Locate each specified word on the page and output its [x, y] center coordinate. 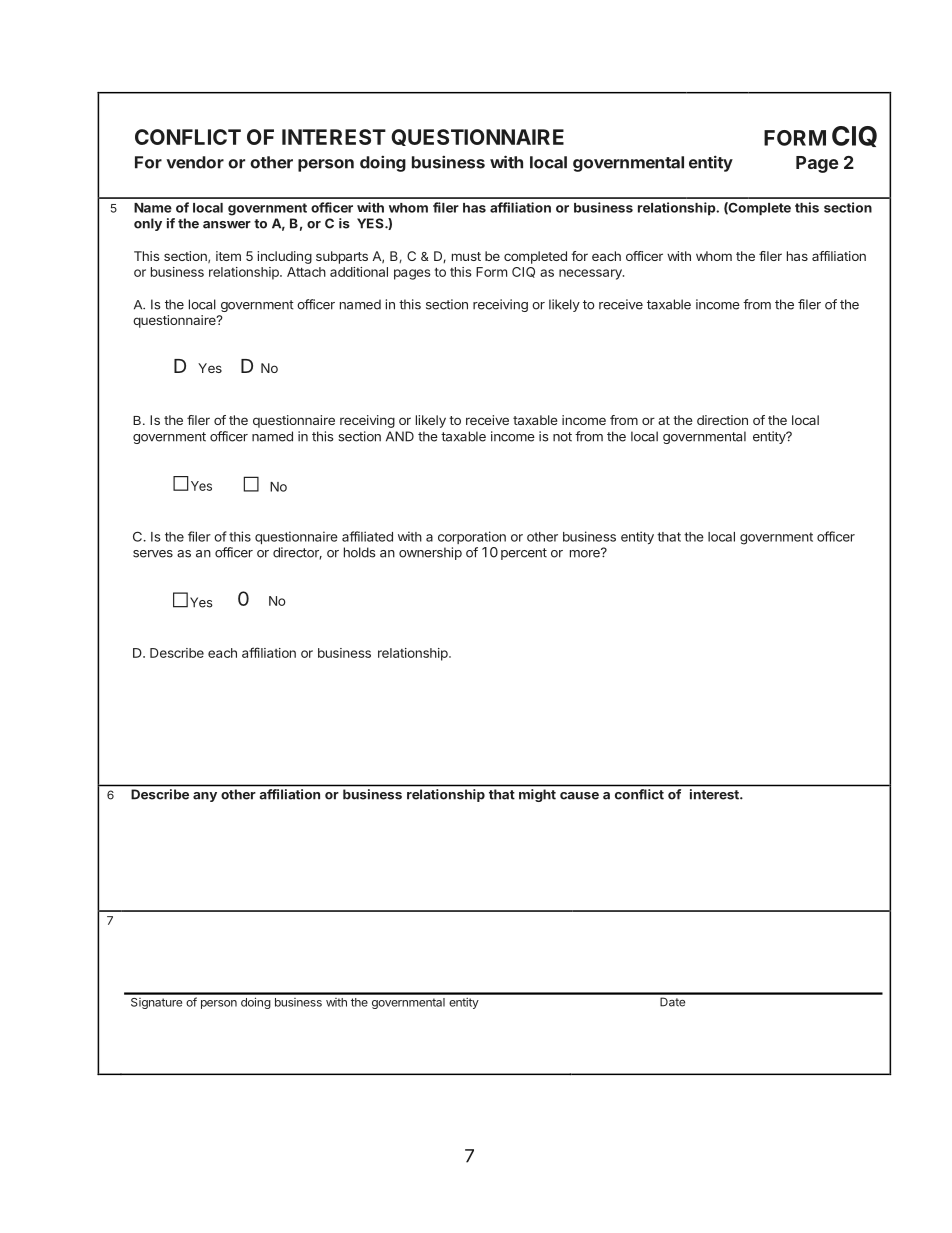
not [562, 437]
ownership [430, 553]
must [466, 256]
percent [524, 554]
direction [722, 420]
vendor [195, 162]
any [205, 797]
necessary [591, 274]
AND [400, 436]
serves [153, 554]
